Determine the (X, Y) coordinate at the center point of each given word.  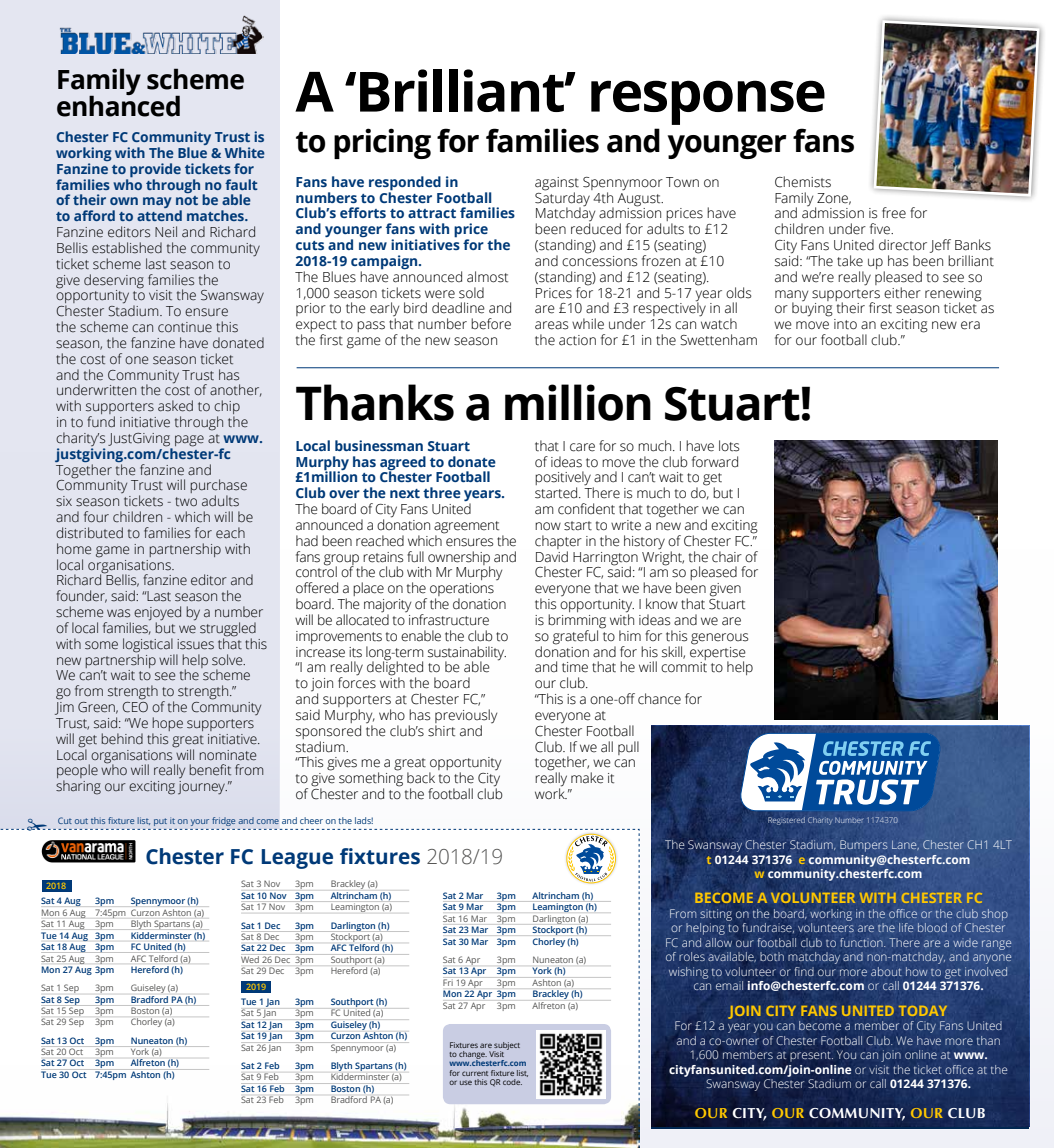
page (189, 441)
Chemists (803, 182)
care (582, 447)
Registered (786, 821)
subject (506, 1047)
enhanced (118, 105)
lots (729, 446)
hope (167, 725)
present (811, 1056)
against (557, 185)
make (587, 778)
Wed (250, 959)
